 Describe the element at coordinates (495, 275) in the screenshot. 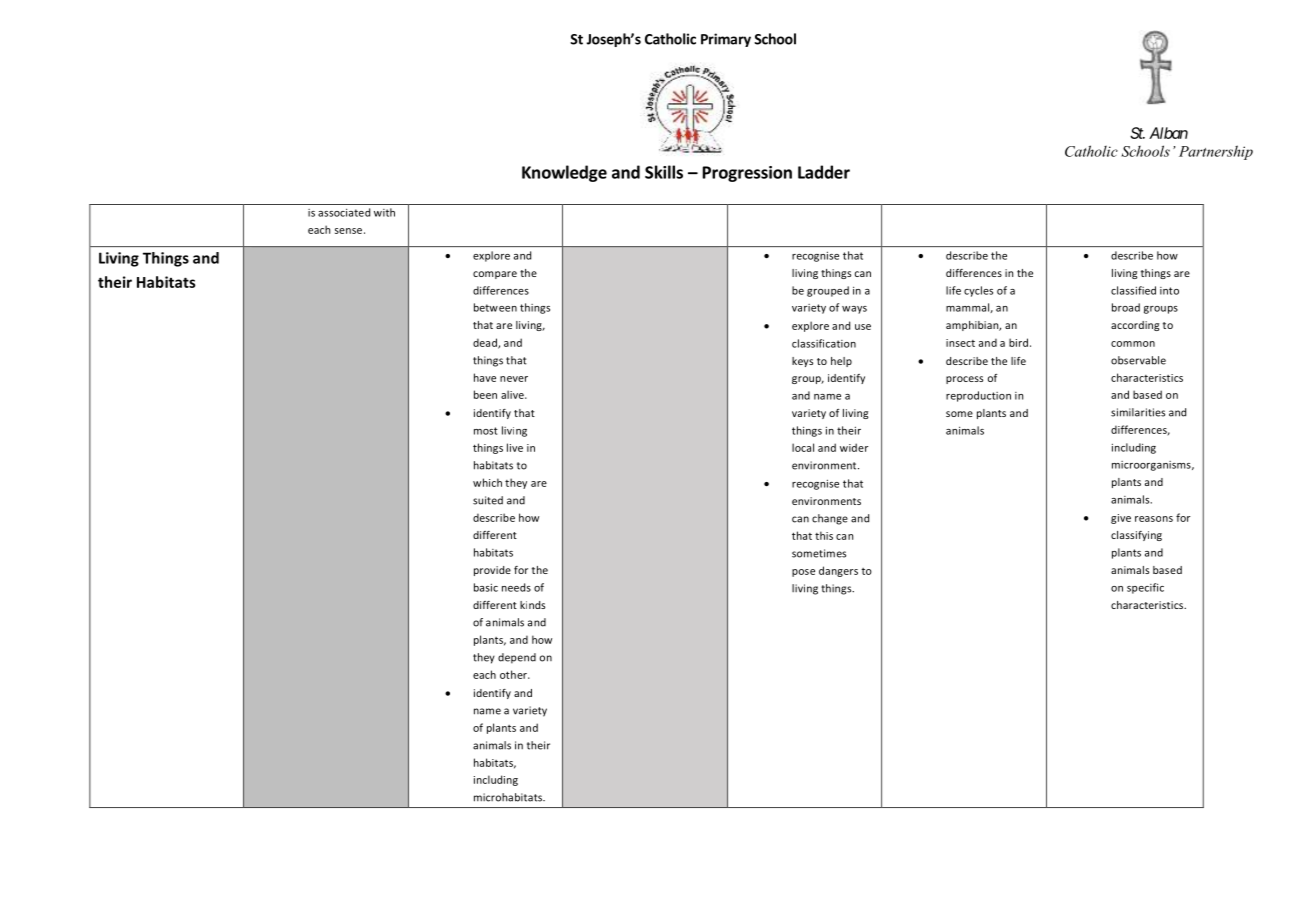

I see `compare` at that location.
